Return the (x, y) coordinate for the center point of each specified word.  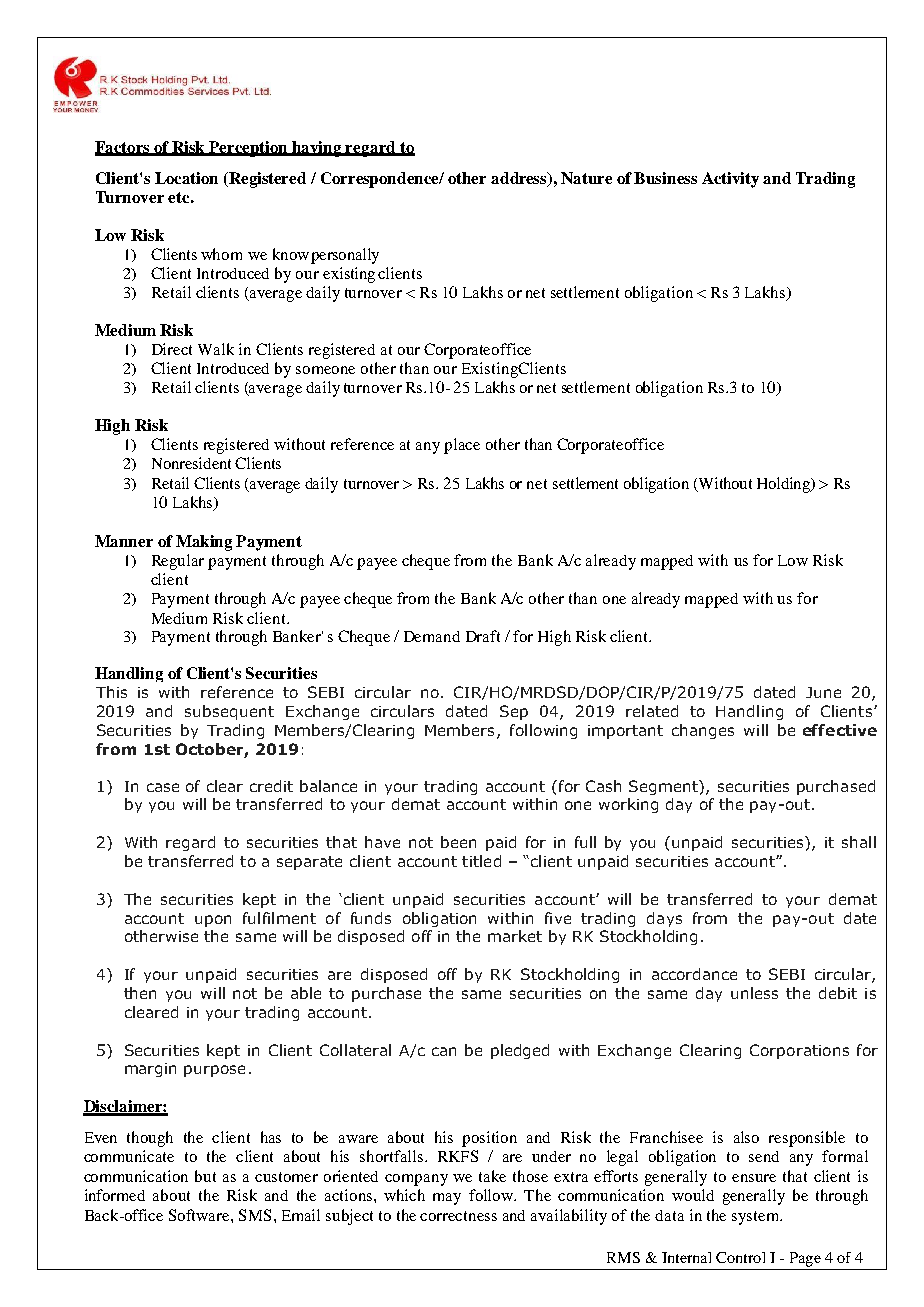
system (756, 1218)
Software (200, 1215)
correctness (458, 1216)
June (823, 692)
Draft (483, 636)
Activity (730, 180)
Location (186, 178)
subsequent (229, 712)
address (520, 179)
